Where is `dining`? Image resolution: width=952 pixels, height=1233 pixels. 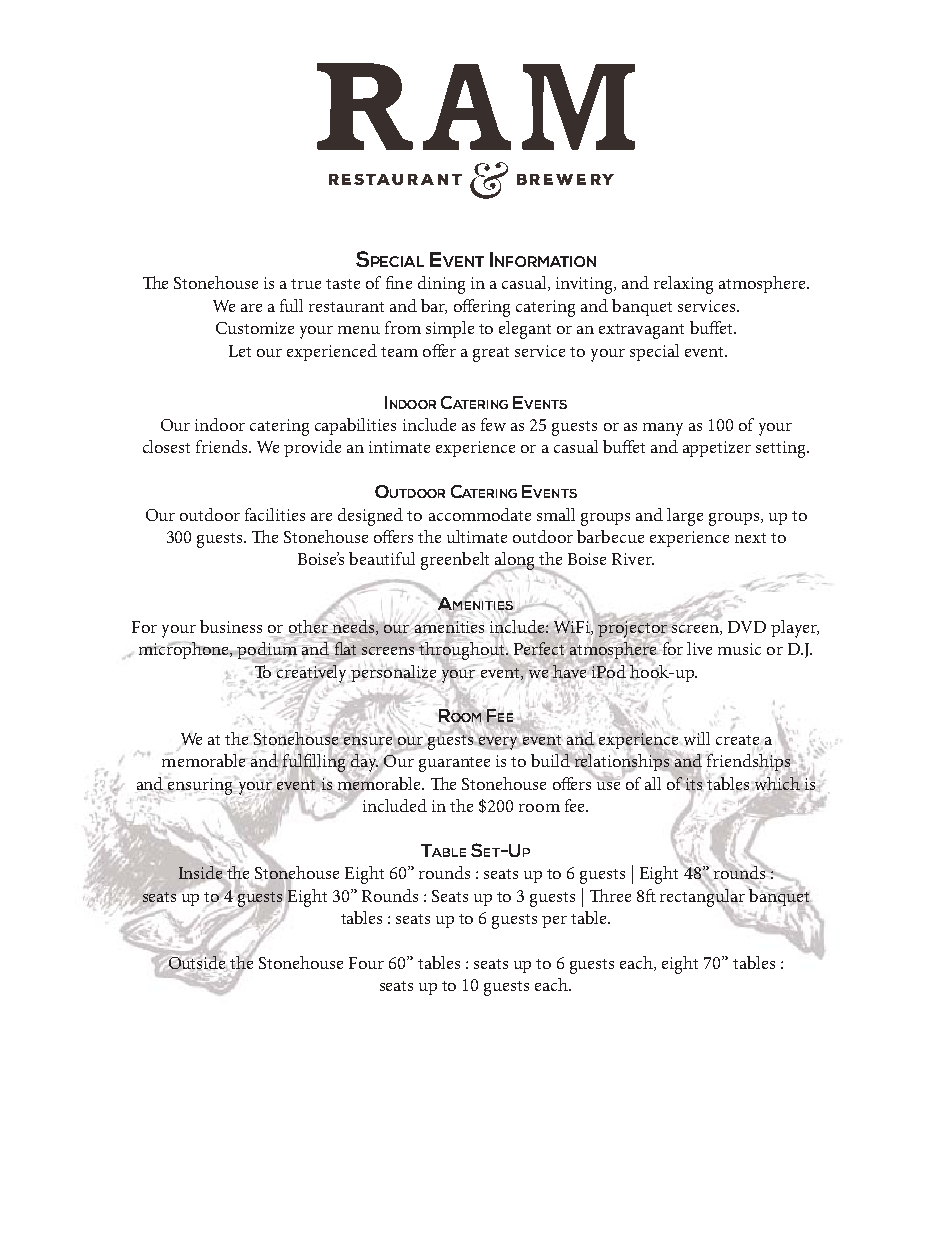
dining is located at coordinates (441, 285).
